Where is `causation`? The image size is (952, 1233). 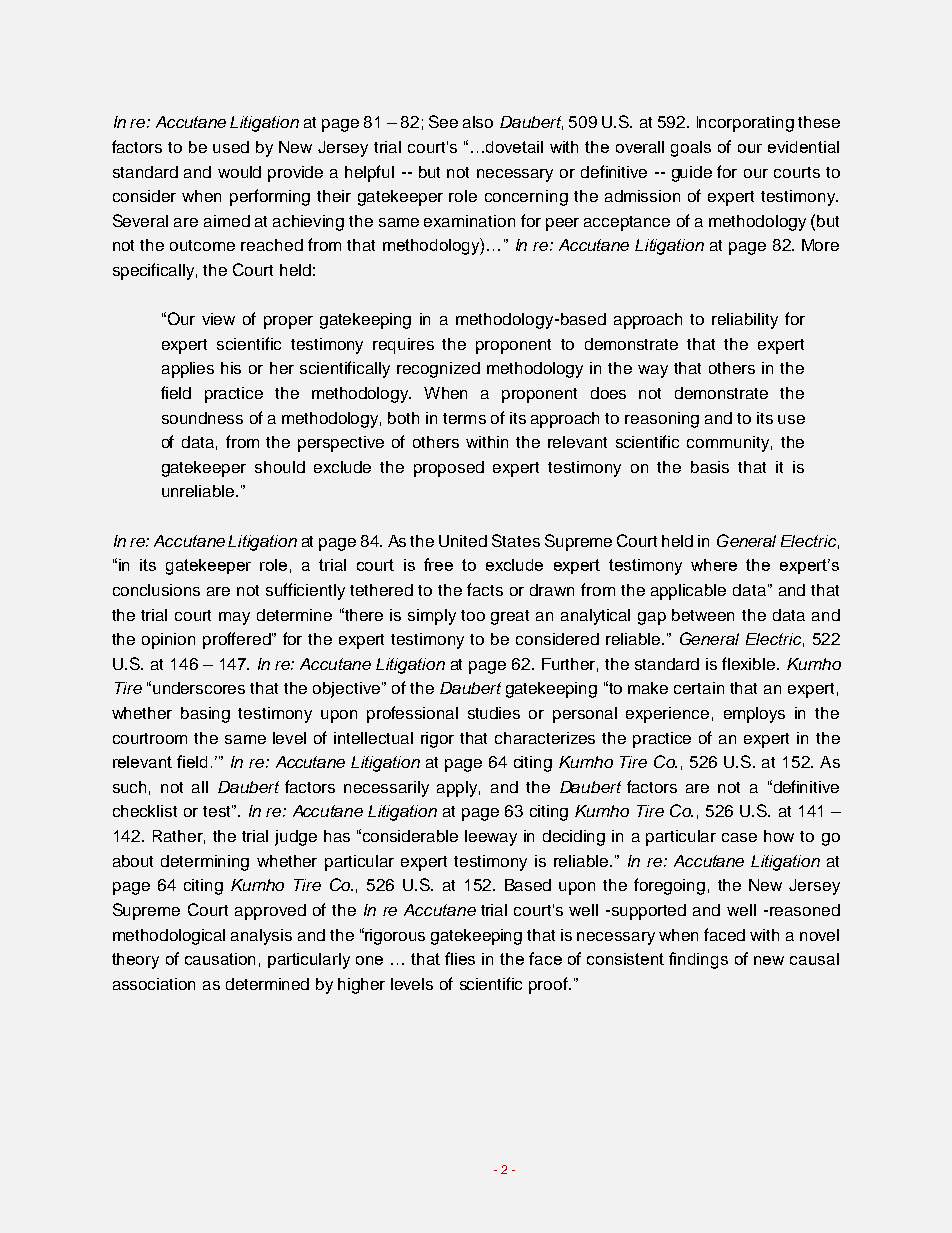
causation is located at coordinates (220, 959).
